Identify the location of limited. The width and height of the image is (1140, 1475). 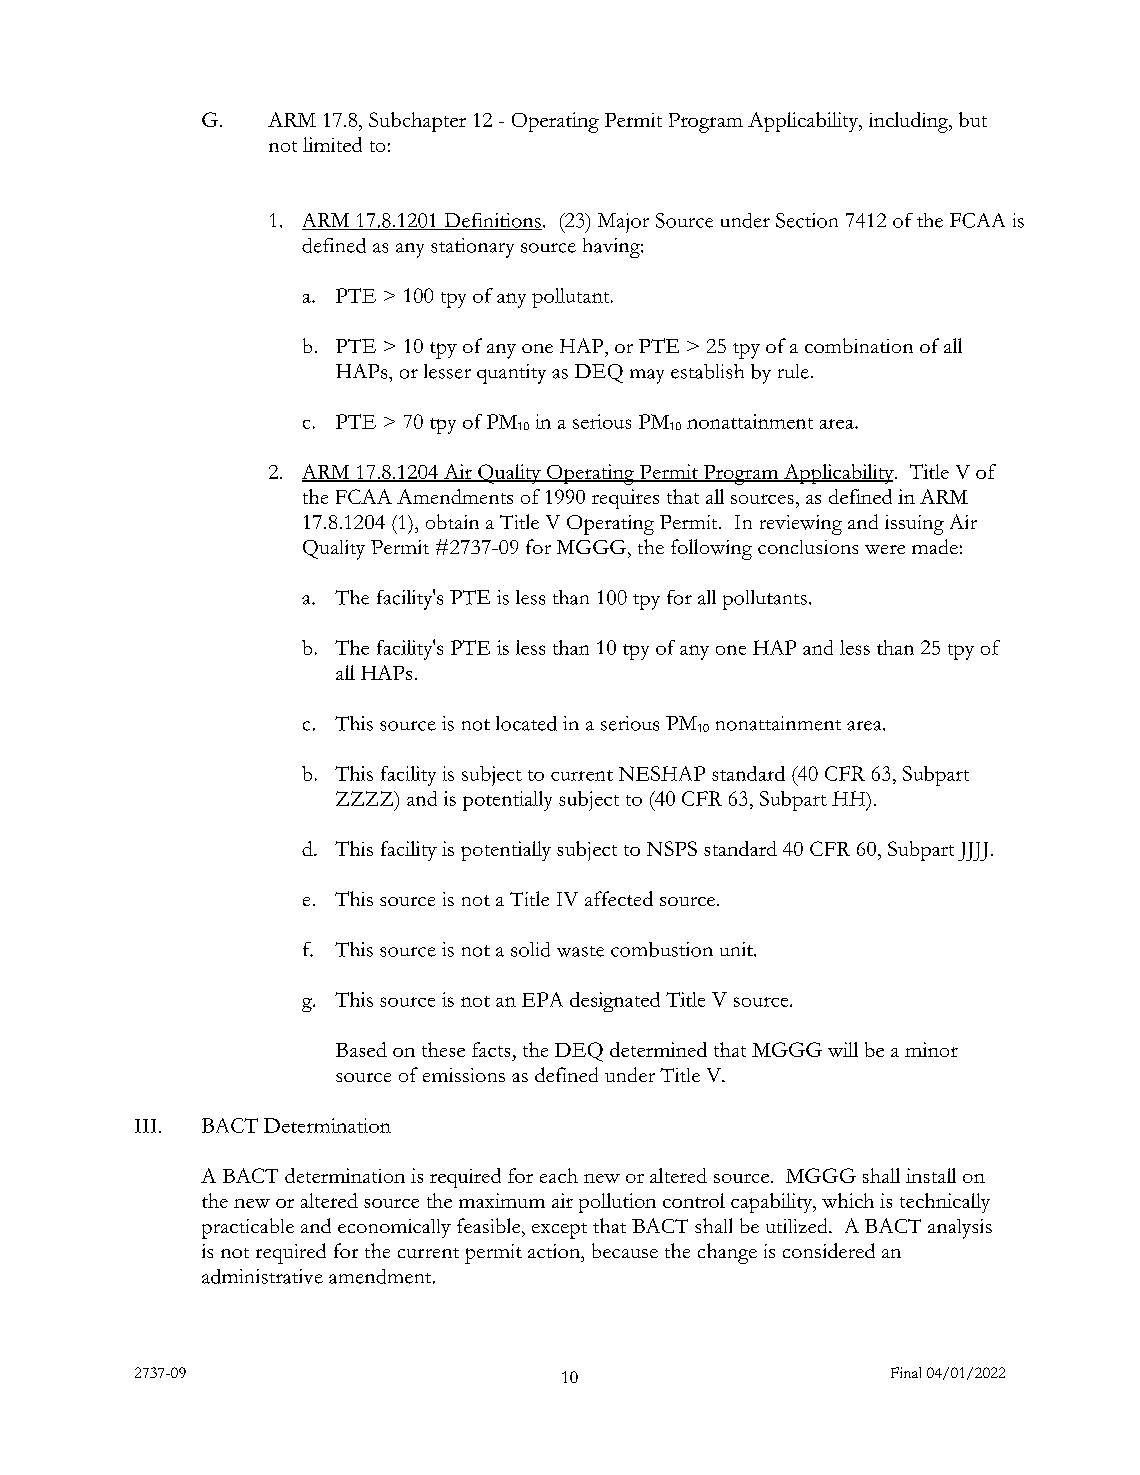
(332, 144).
